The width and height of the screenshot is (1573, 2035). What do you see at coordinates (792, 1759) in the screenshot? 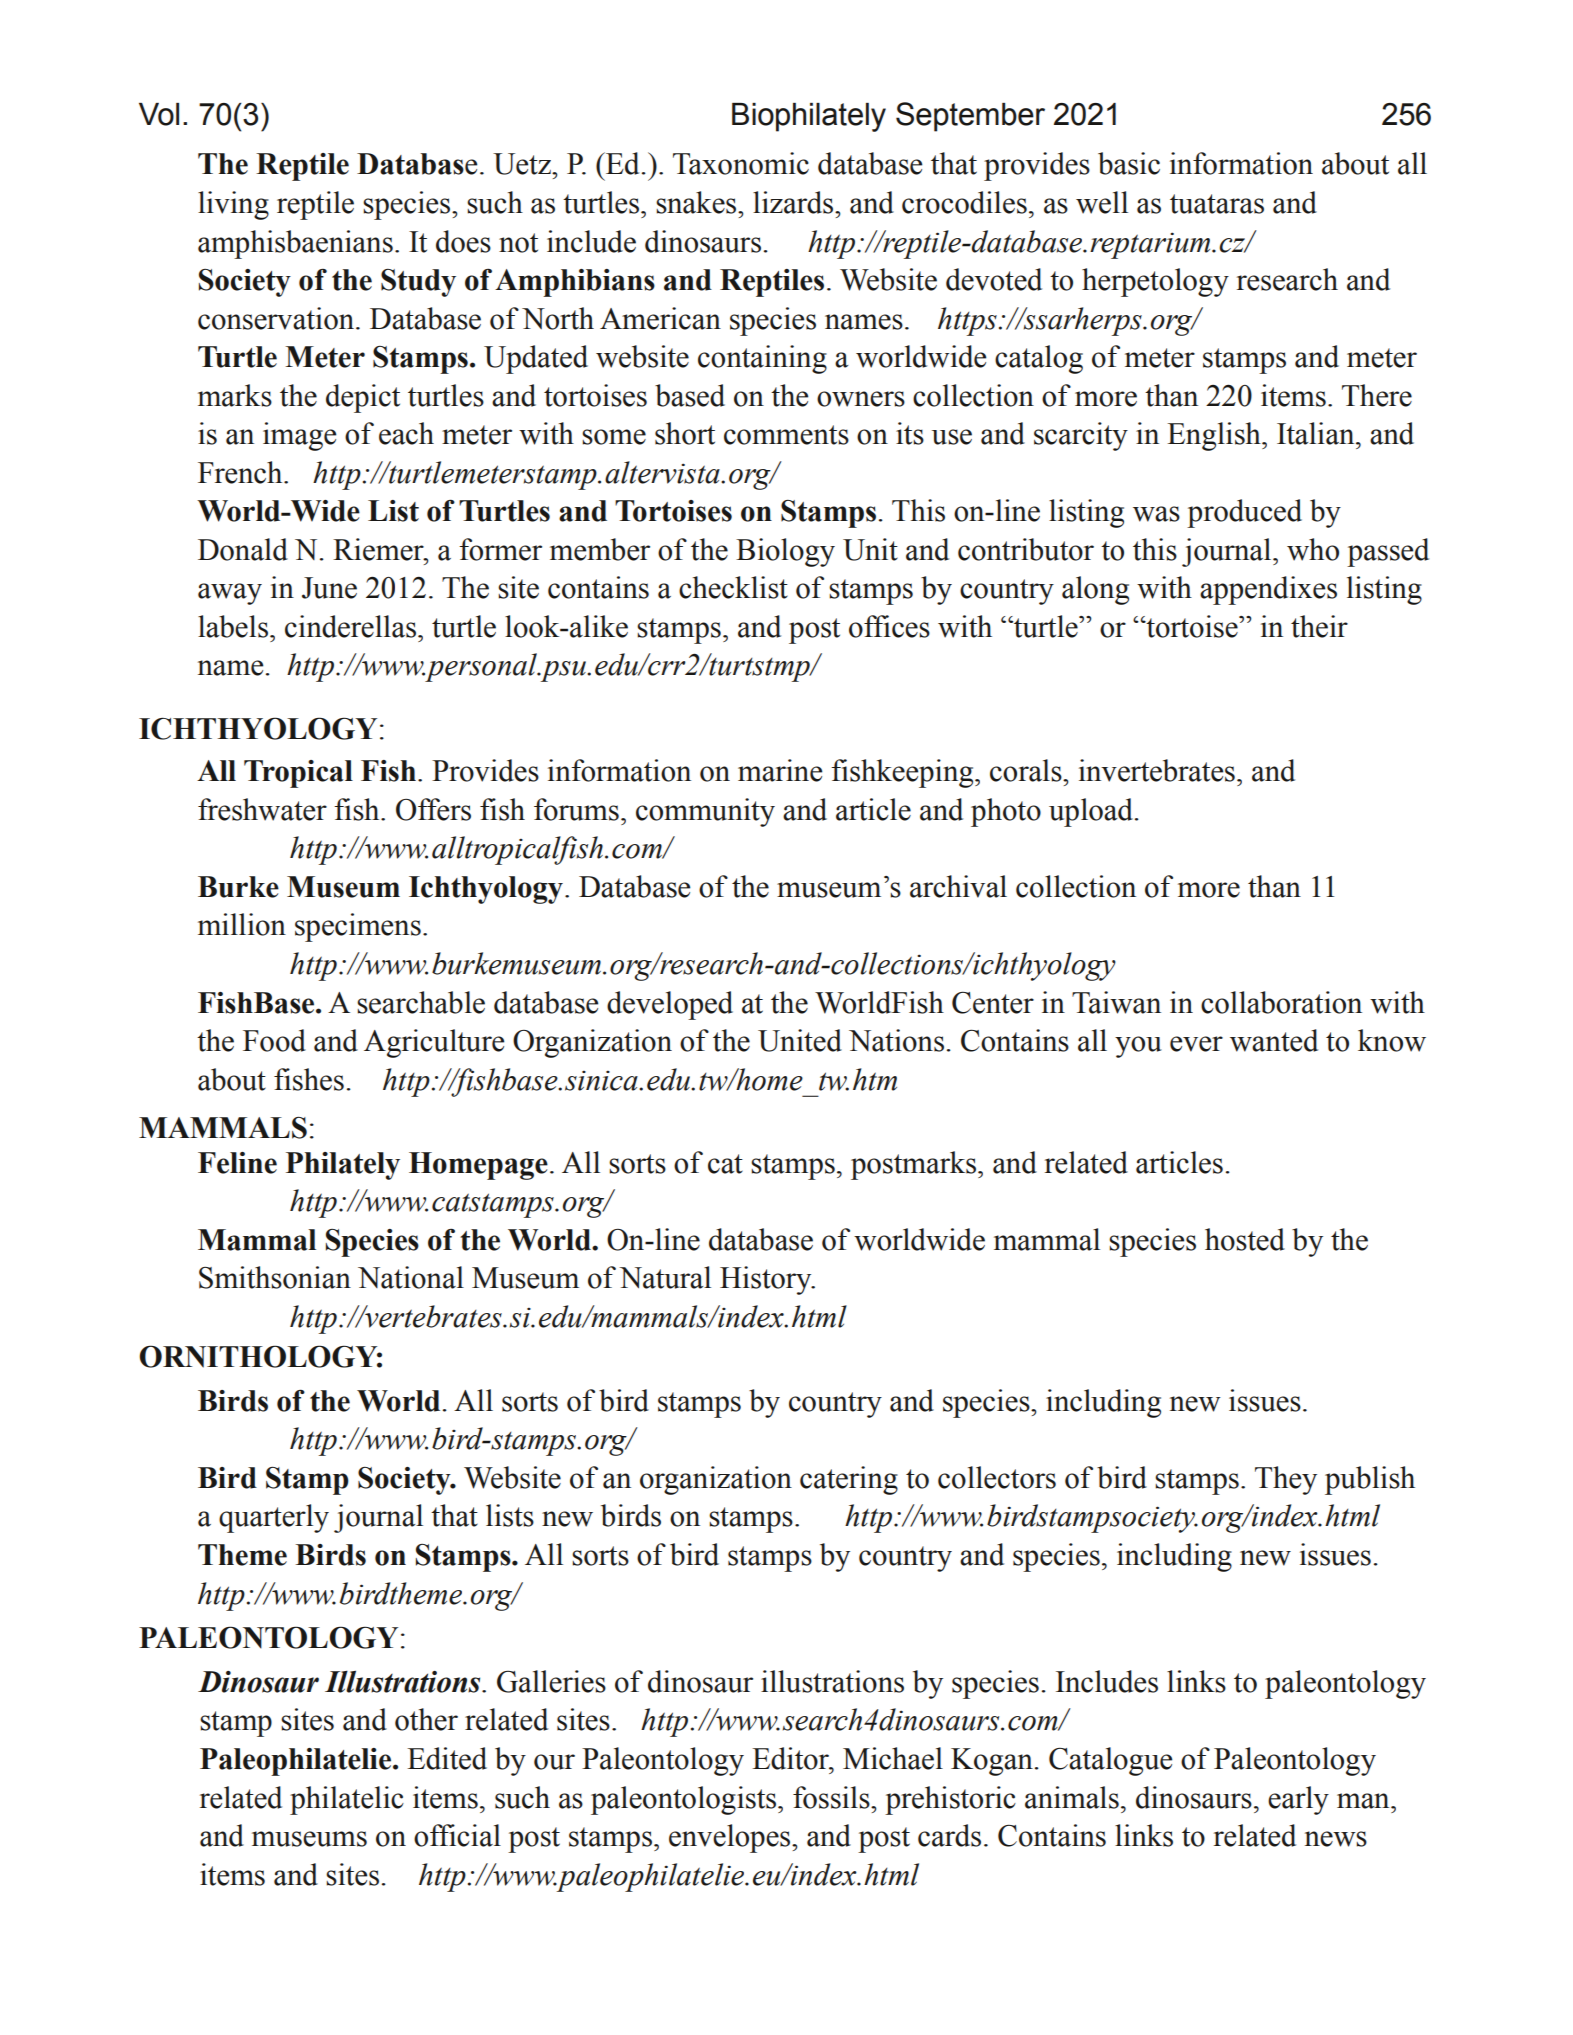
I see `Editor` at bounding box center [792, 1759].
